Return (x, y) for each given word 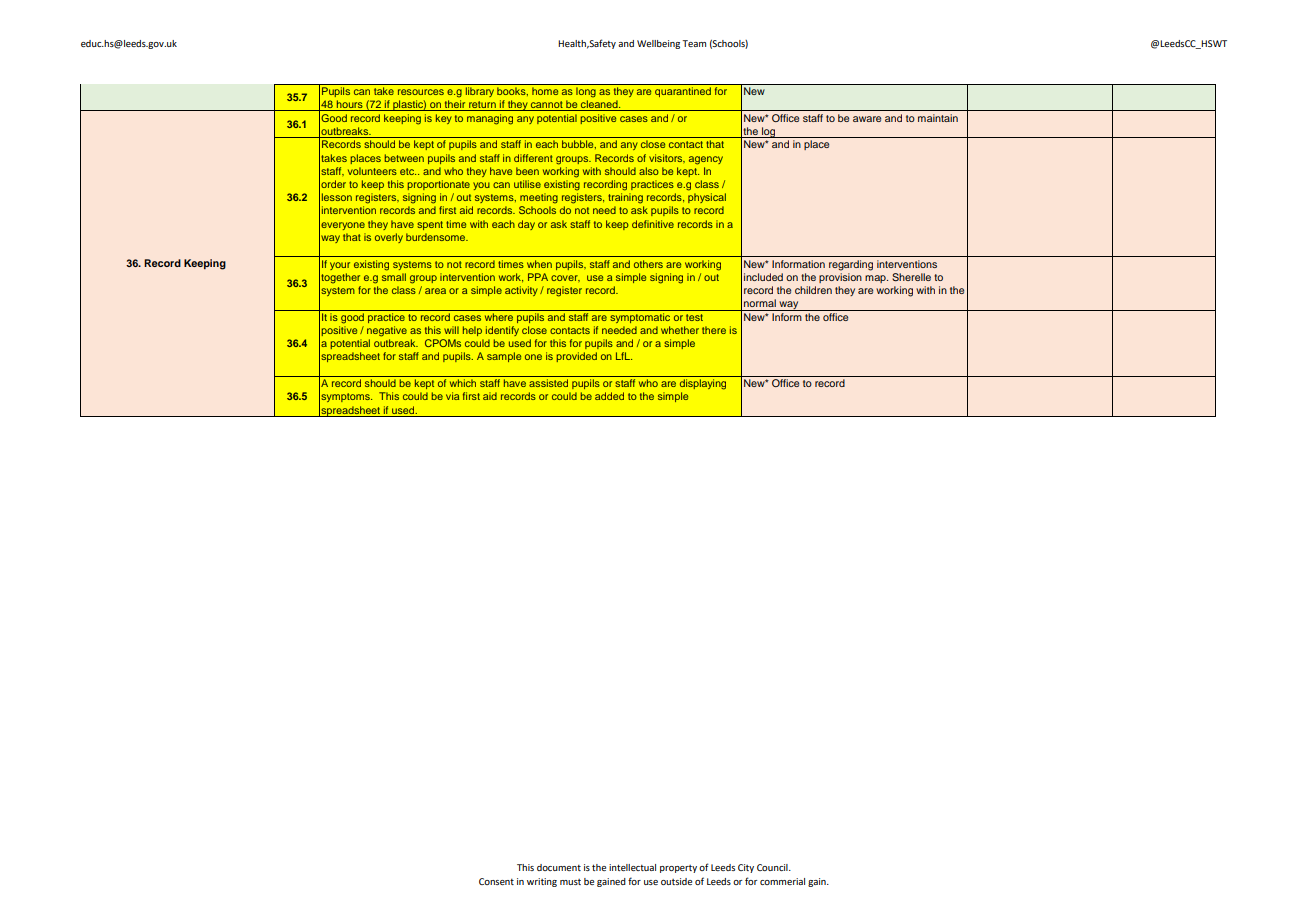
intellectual (632, 867)
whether (680, 330)
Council (773, 867)
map (876, 279)
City (746, 868)
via (452, 396)
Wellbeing (658, 44)
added (609, 396)
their (455, 105)
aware (867, 119)
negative (387, 331)
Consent (496, 881)
